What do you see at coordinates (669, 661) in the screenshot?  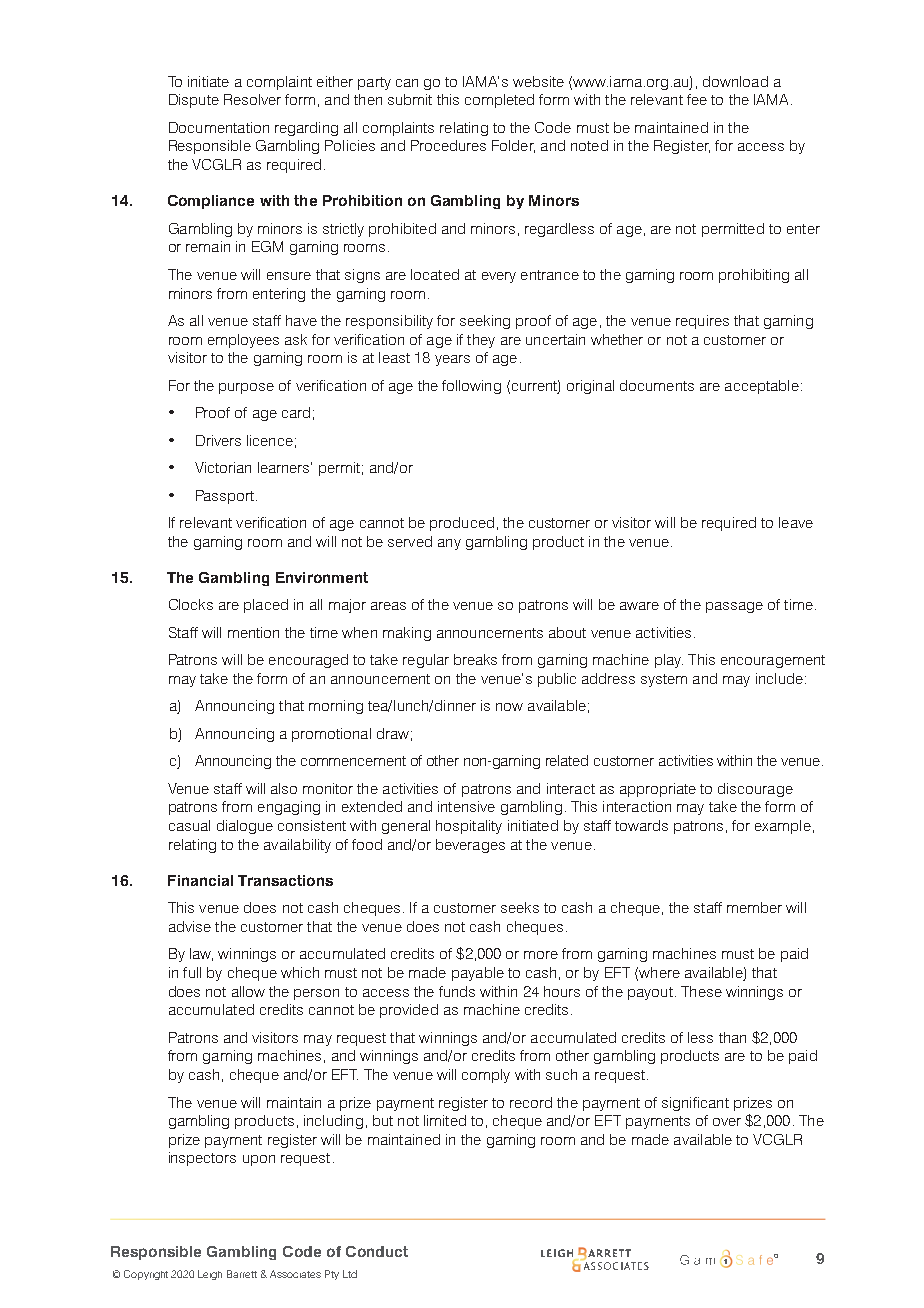 I see `play` at bounding box center [669, 661].
